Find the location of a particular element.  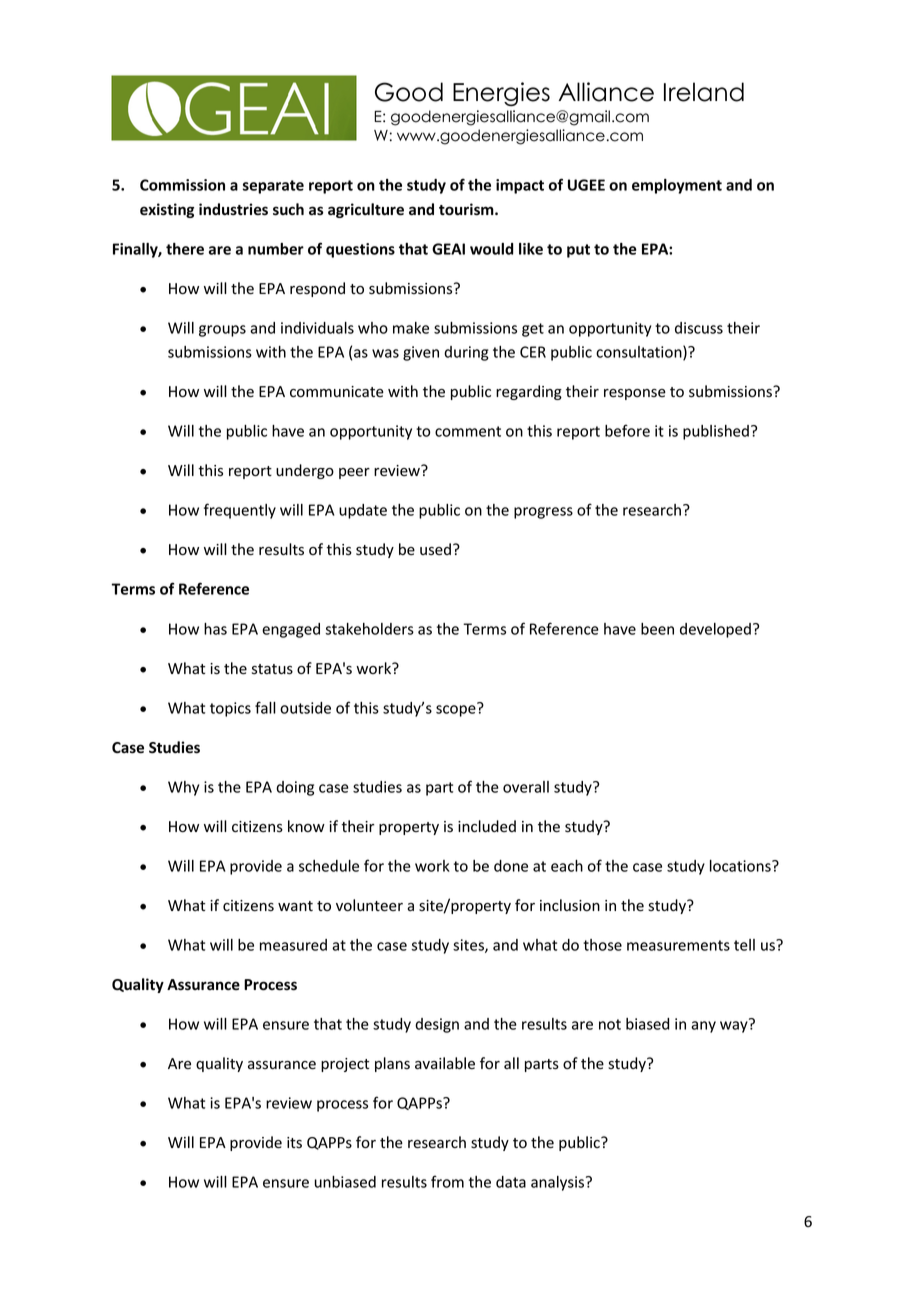

its is located at coordinates (294, 1142).
